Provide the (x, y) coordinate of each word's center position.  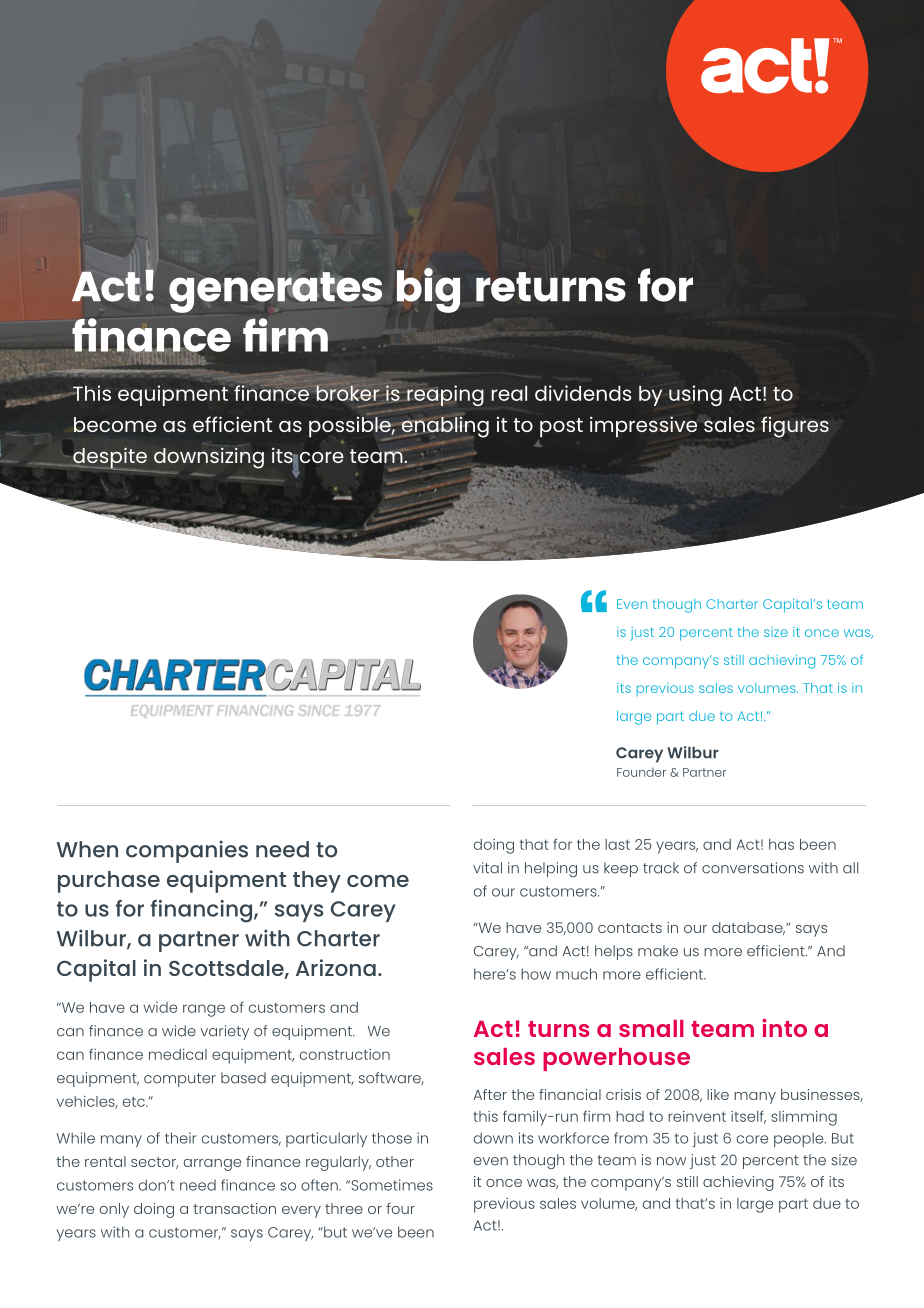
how (536, 974)
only (114, 1210)
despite (109, 459)
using (695, 395)
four (400, 1208)
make (658, 951)
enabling (445, 427)
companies (187, 851)
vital (487, 868)
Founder (641, 772)
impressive (643, 427)
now (671, 1161)
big (428, 290)
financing (203, 911)
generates (275, 292)
